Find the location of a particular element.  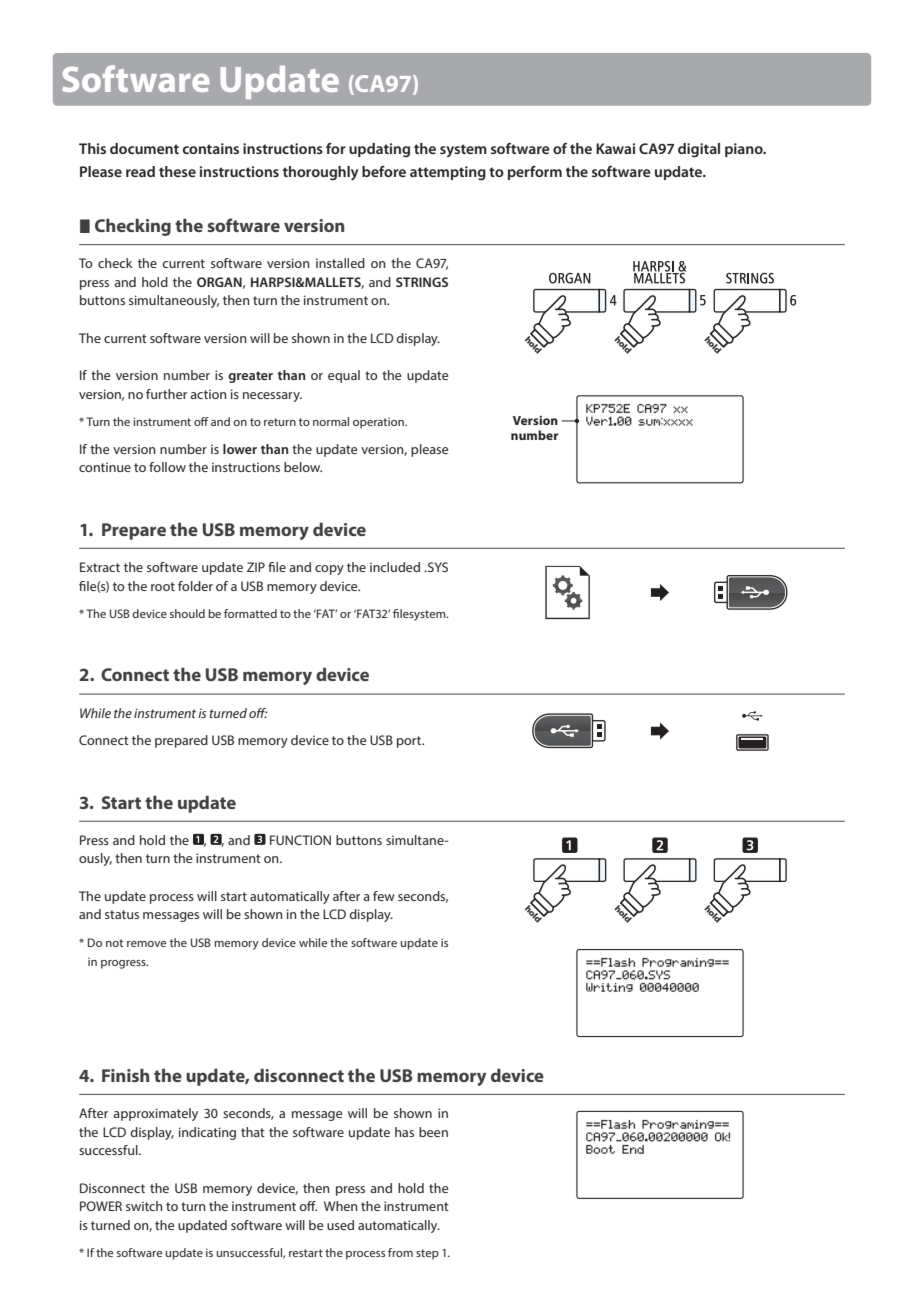

from is located at coordinates (400, 1252).
